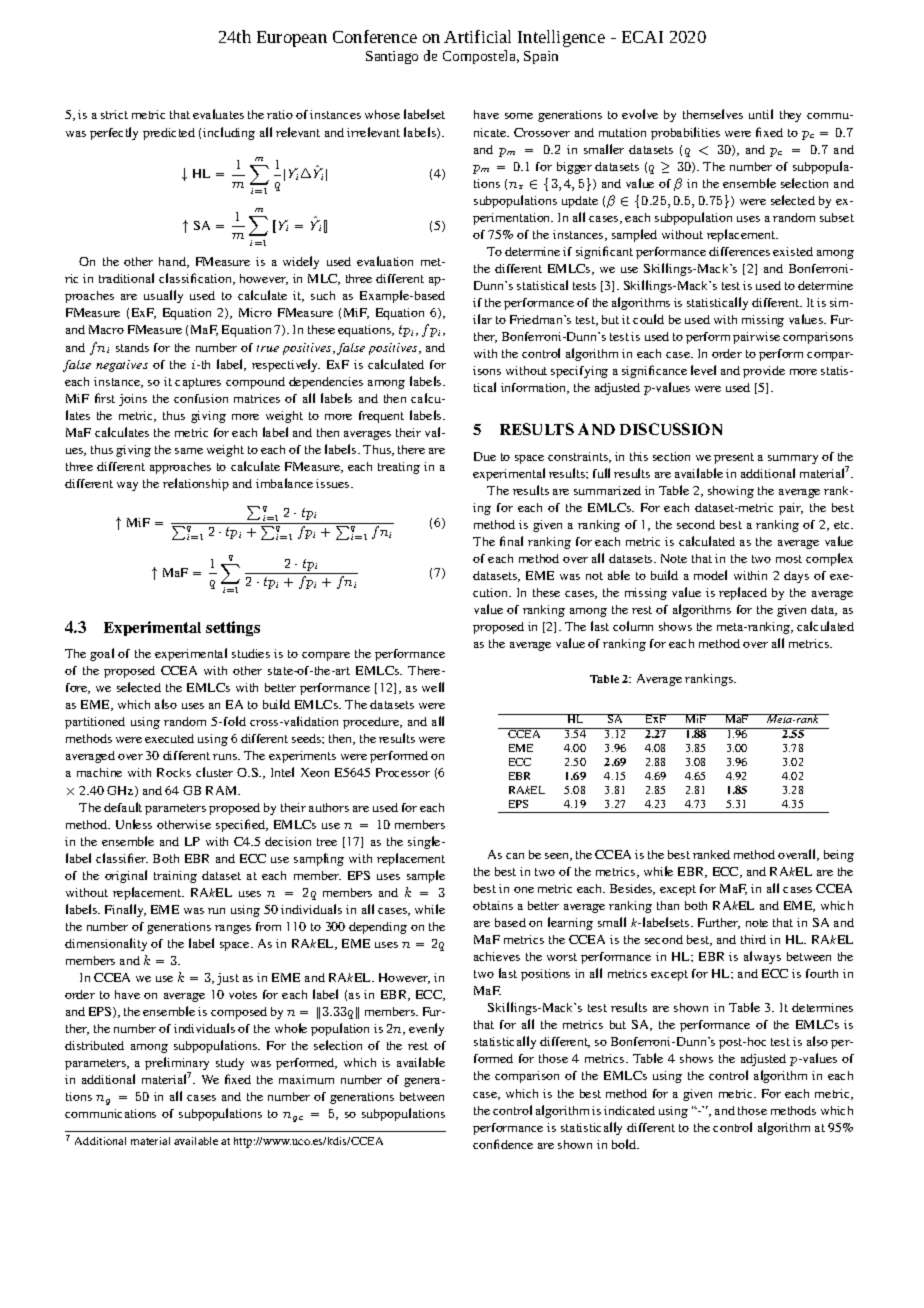  What do you see at coordinates (579, 372) in the image?
I see `specifying` at bounding box center [579, 372].
